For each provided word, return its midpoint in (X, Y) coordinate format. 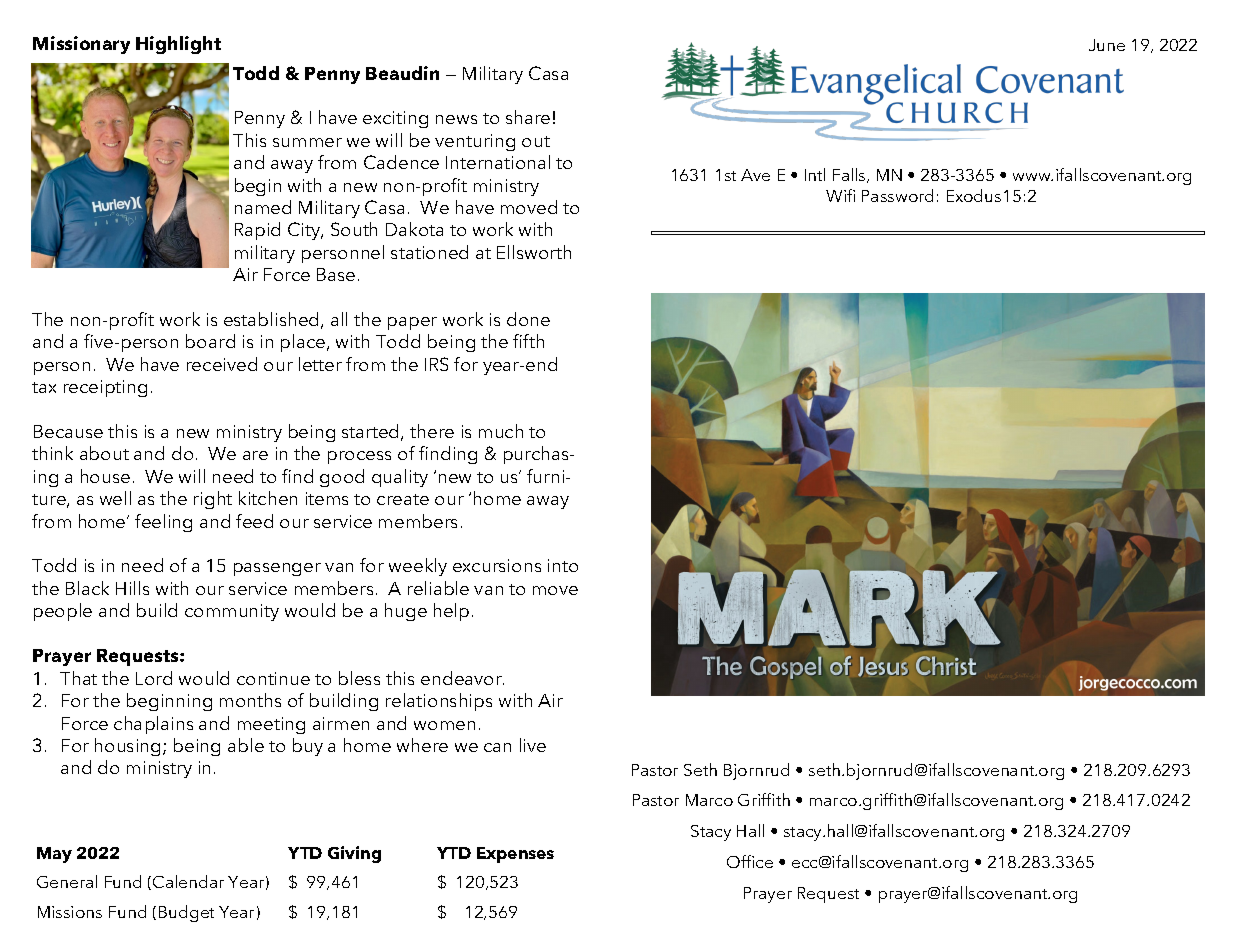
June (1107, 45)
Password (897, 195)
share (528, 117)
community (232, 612)
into (563, 565)
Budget (186, 913)
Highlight (178, 45)
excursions (497, 565)
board (210, 341)
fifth (528, 341)
